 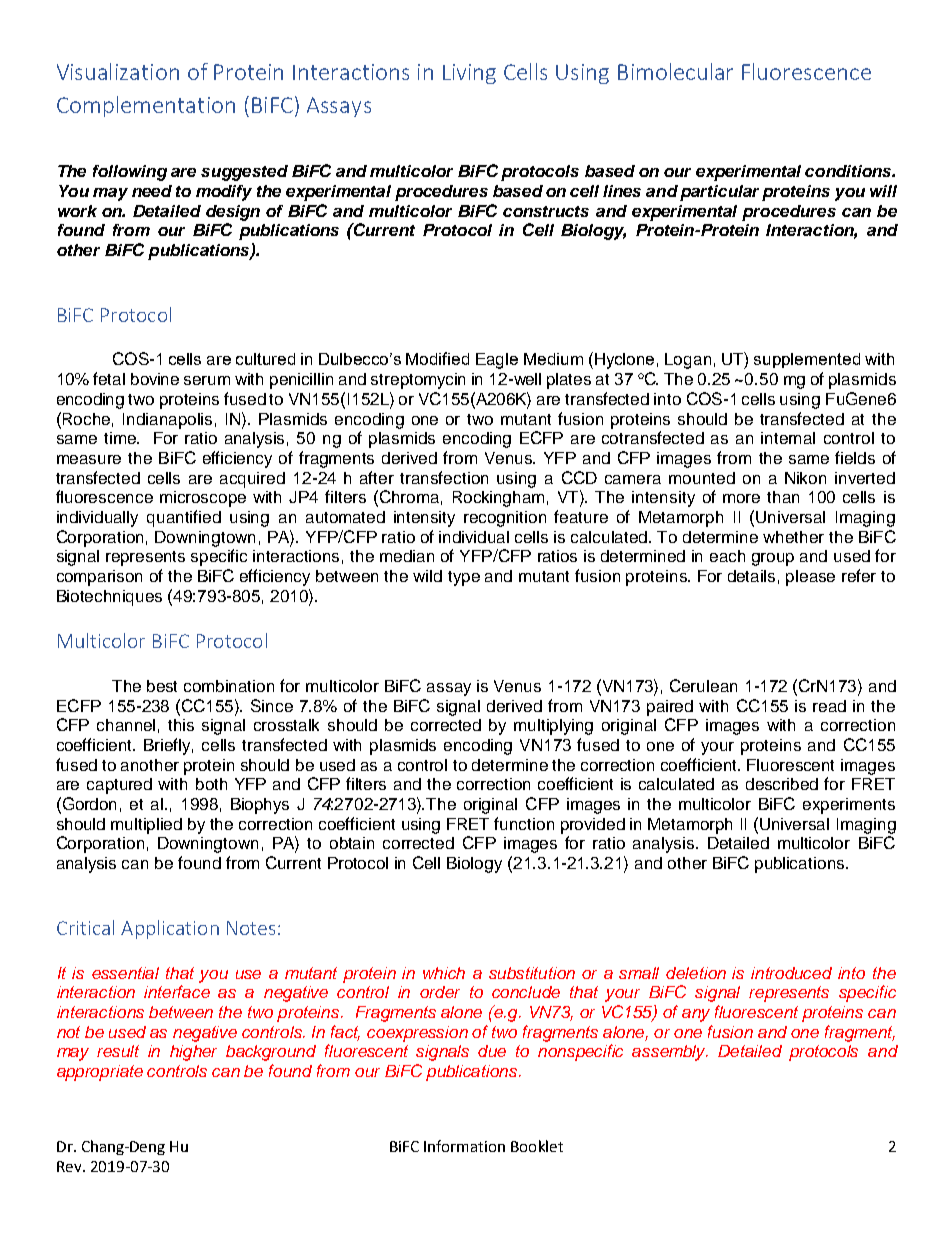 What do you see at coordinates (70, 1166) in the screenshot?
I see `Rev` at bounding box center [70, 1166].
